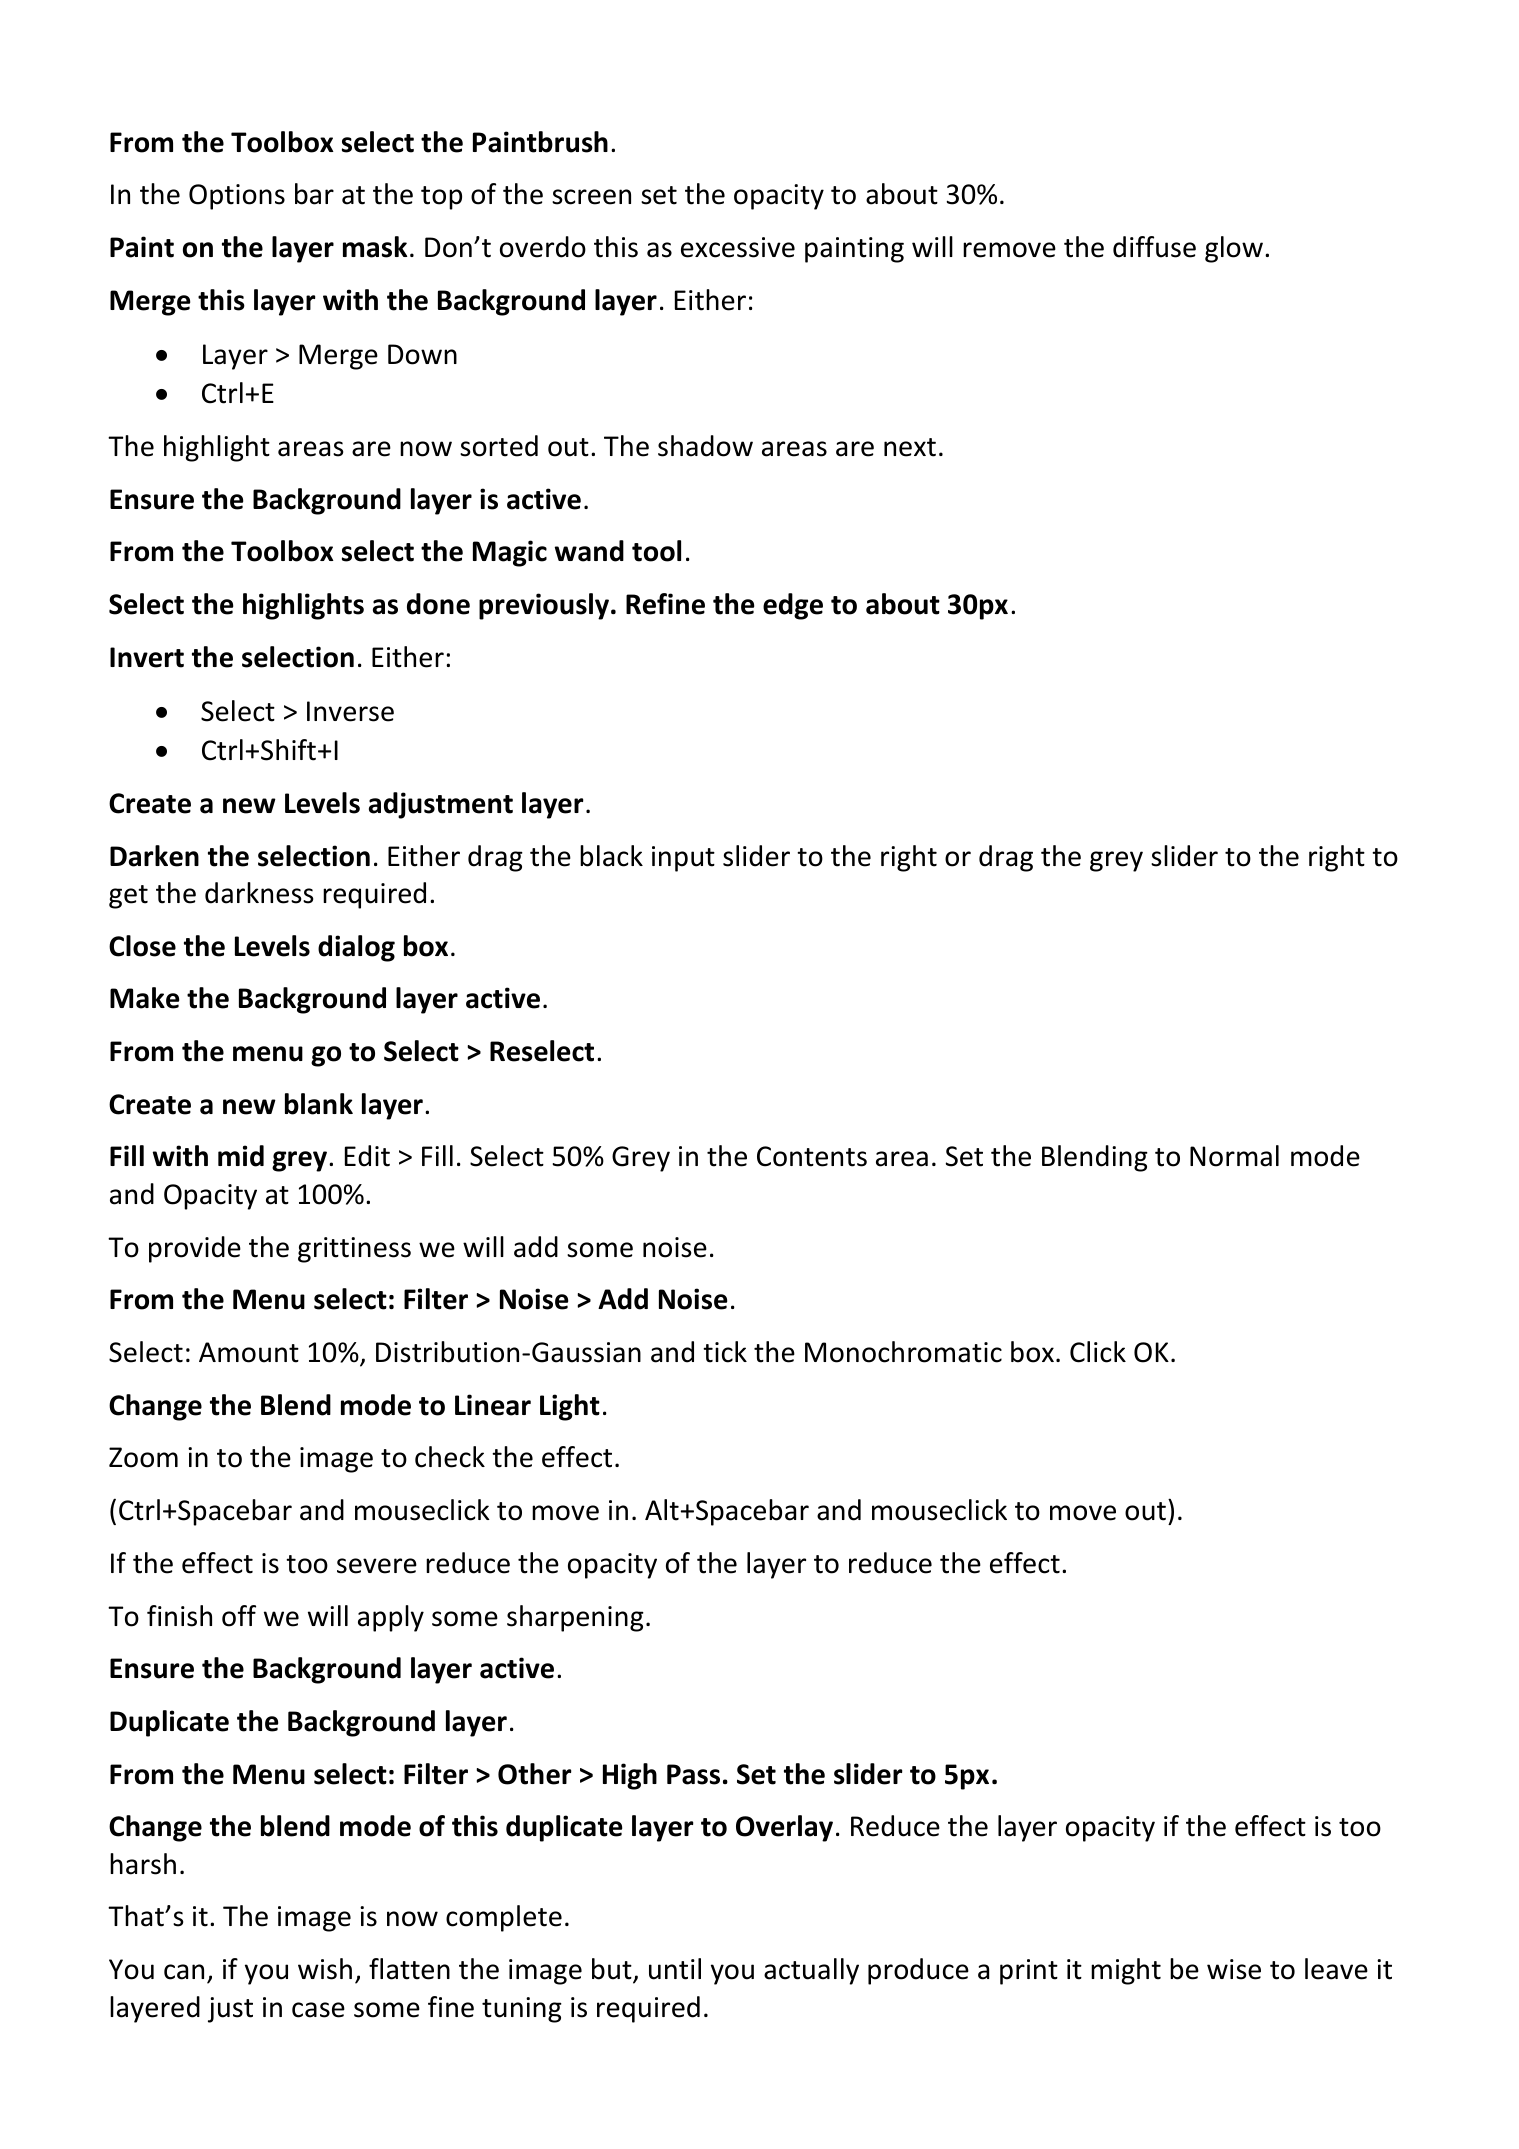 The width and height of the image is (1519, 2149). Describe the element at coordinates (1234, 1969) in the image. I see `wise` at that location.
